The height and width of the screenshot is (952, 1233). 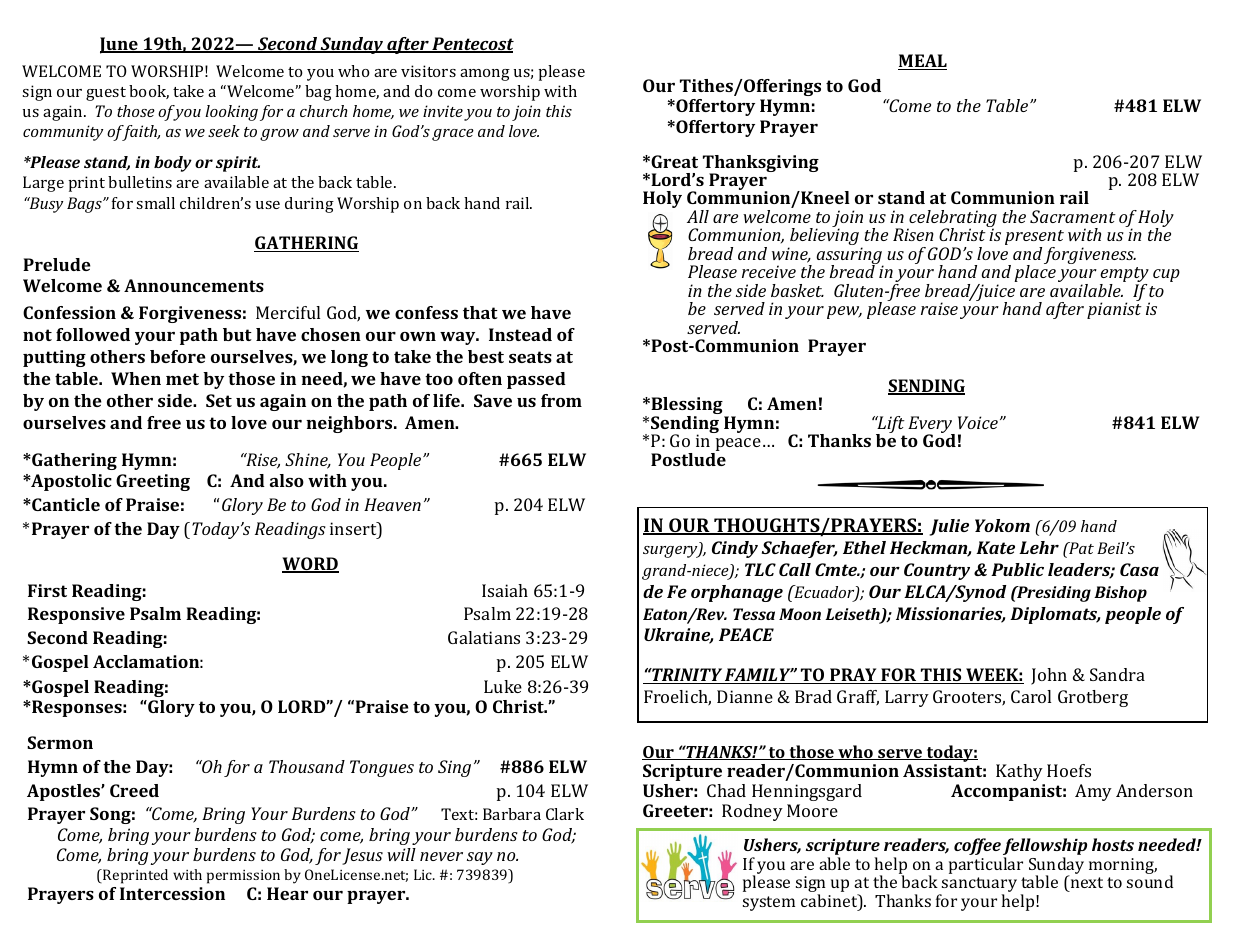 I want to click on Isaiah, so click(x=505, y=590).
